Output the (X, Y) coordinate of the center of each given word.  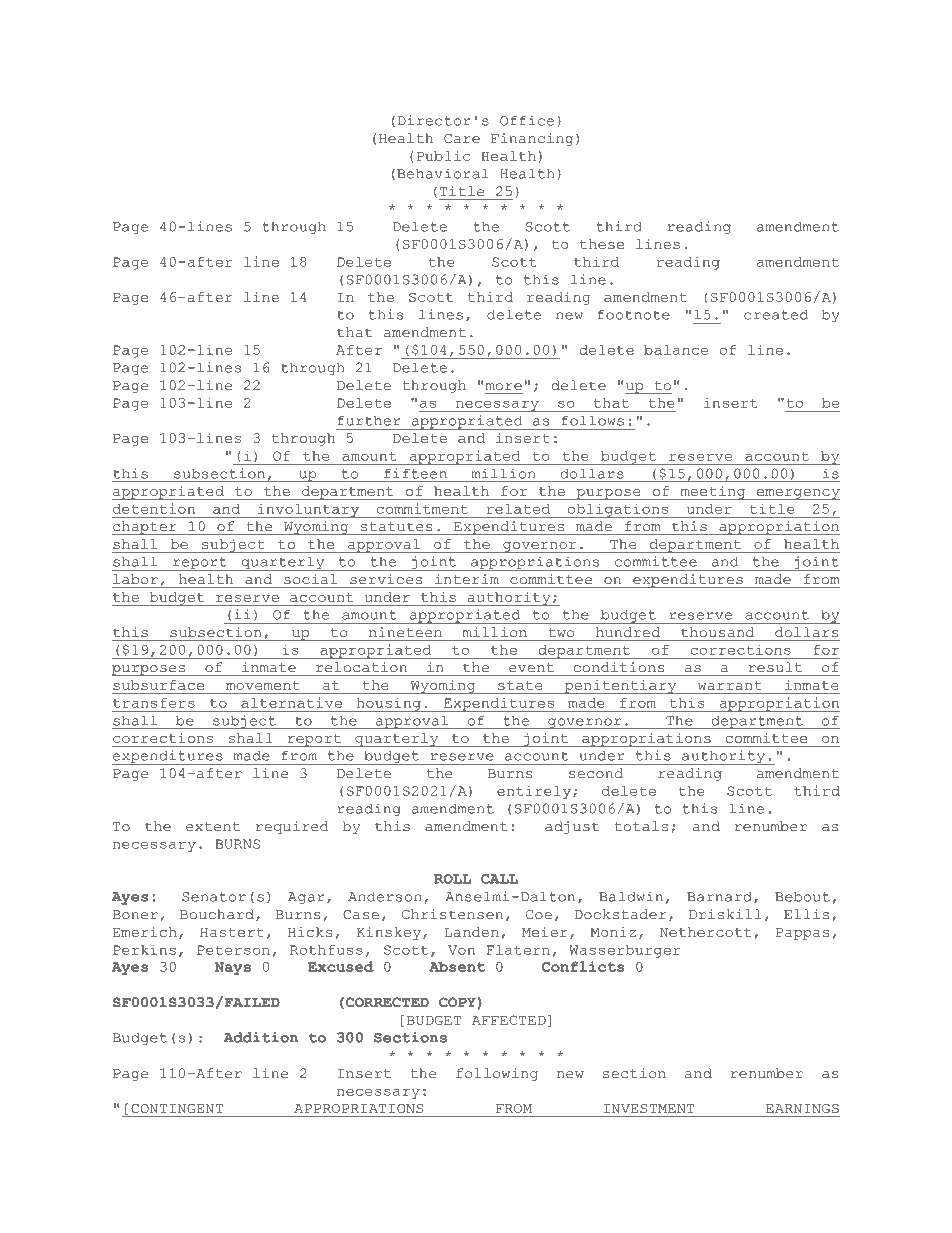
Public (443, 156)
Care (462, 139)
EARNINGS (802, 1109)
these (602, 244)
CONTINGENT (177, 1108)
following (497, 1074)
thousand (717, 632)
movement (263, 685)
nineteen (405, 632)
